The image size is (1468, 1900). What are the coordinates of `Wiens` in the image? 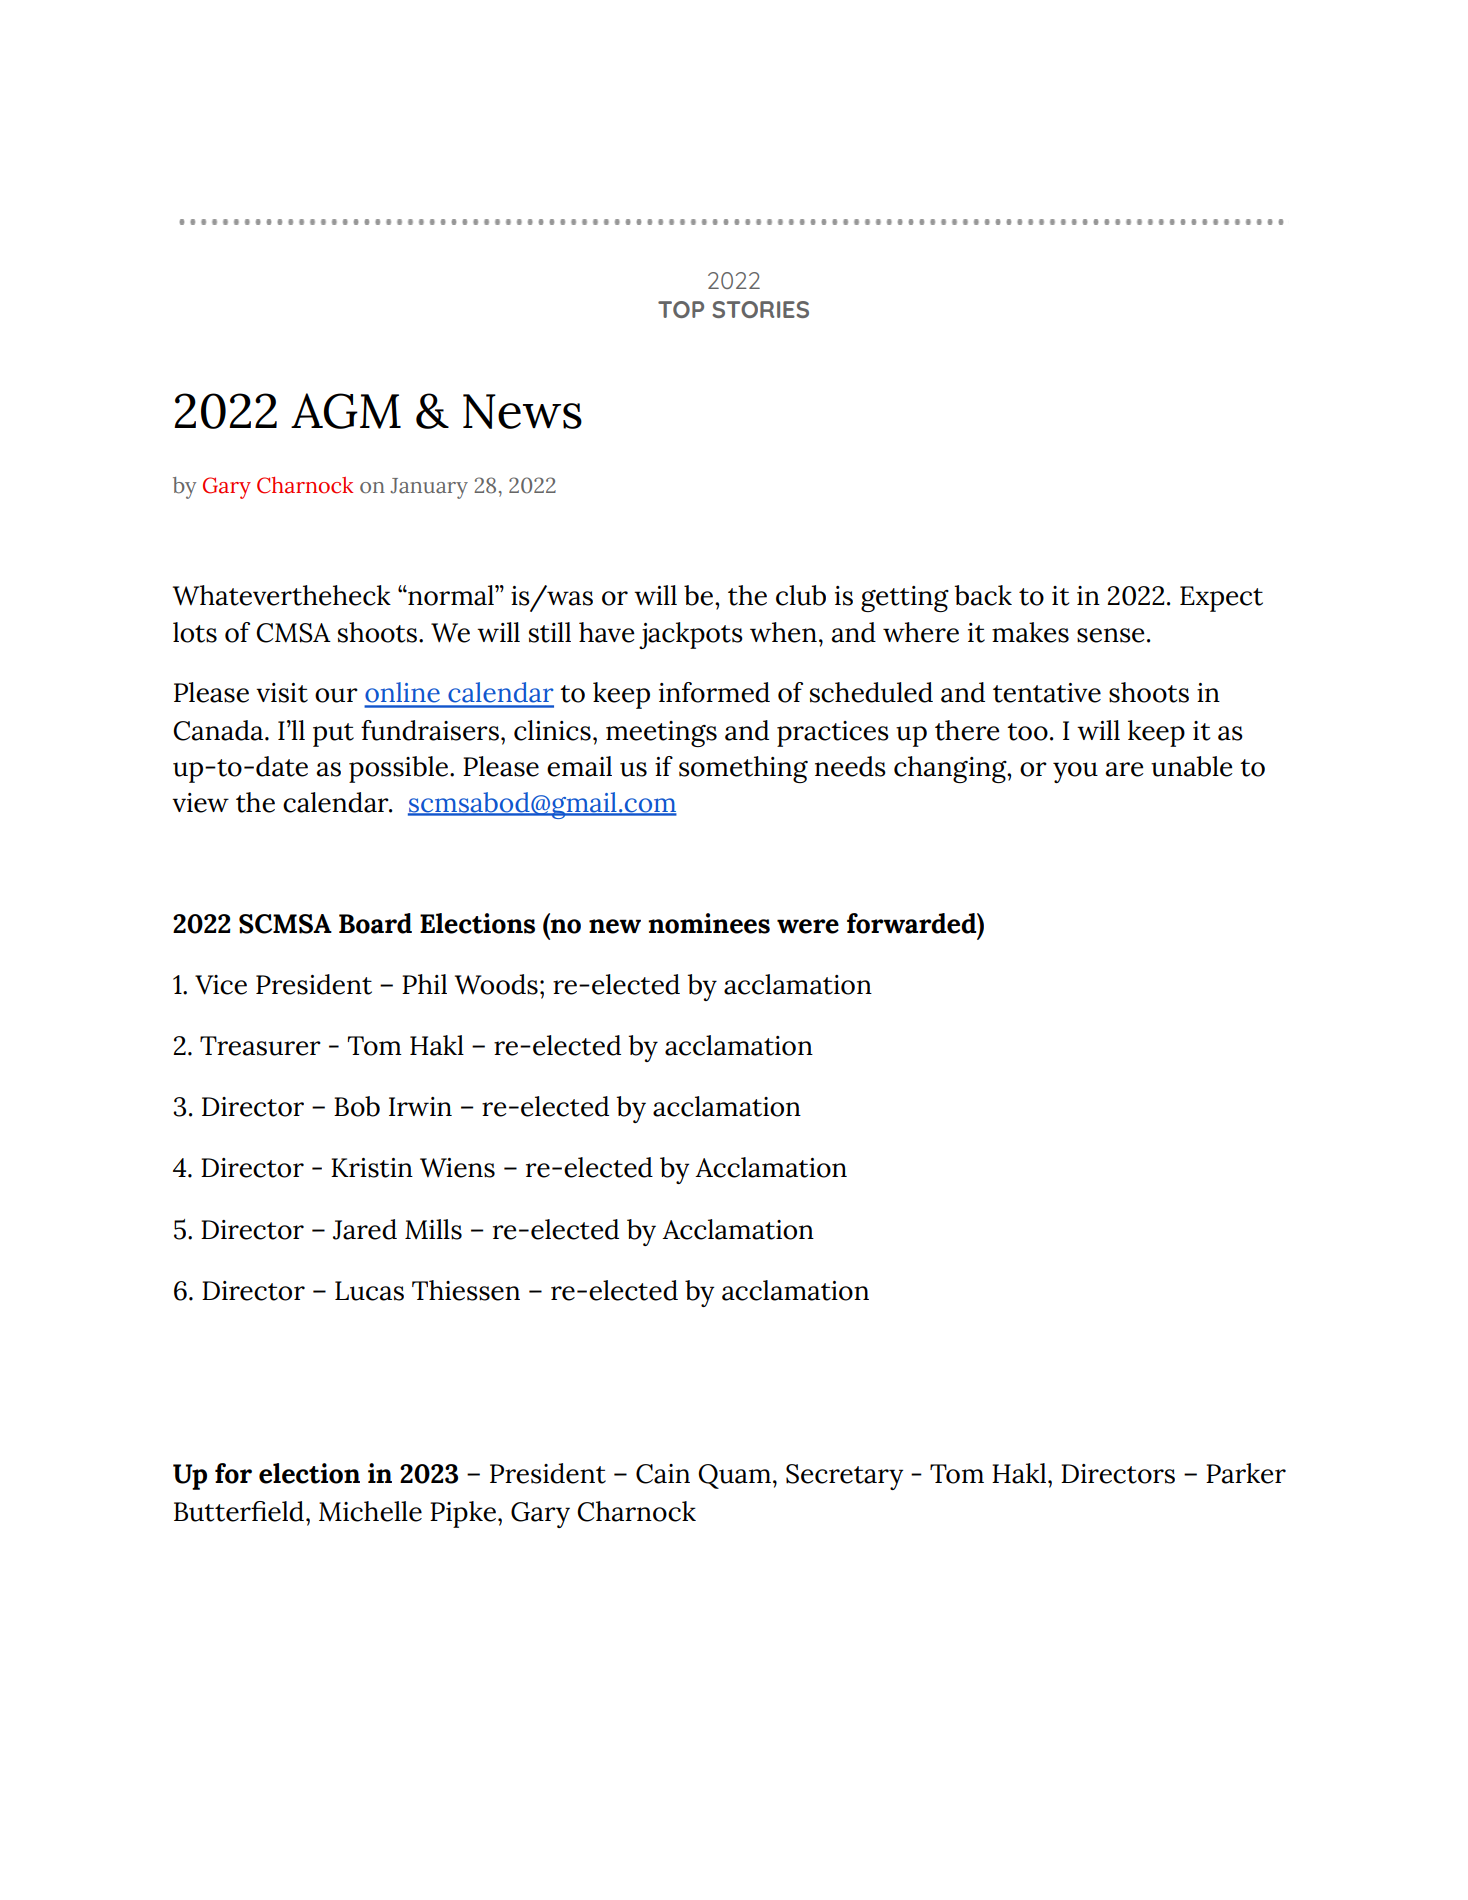 It's located at (457, 1168).
